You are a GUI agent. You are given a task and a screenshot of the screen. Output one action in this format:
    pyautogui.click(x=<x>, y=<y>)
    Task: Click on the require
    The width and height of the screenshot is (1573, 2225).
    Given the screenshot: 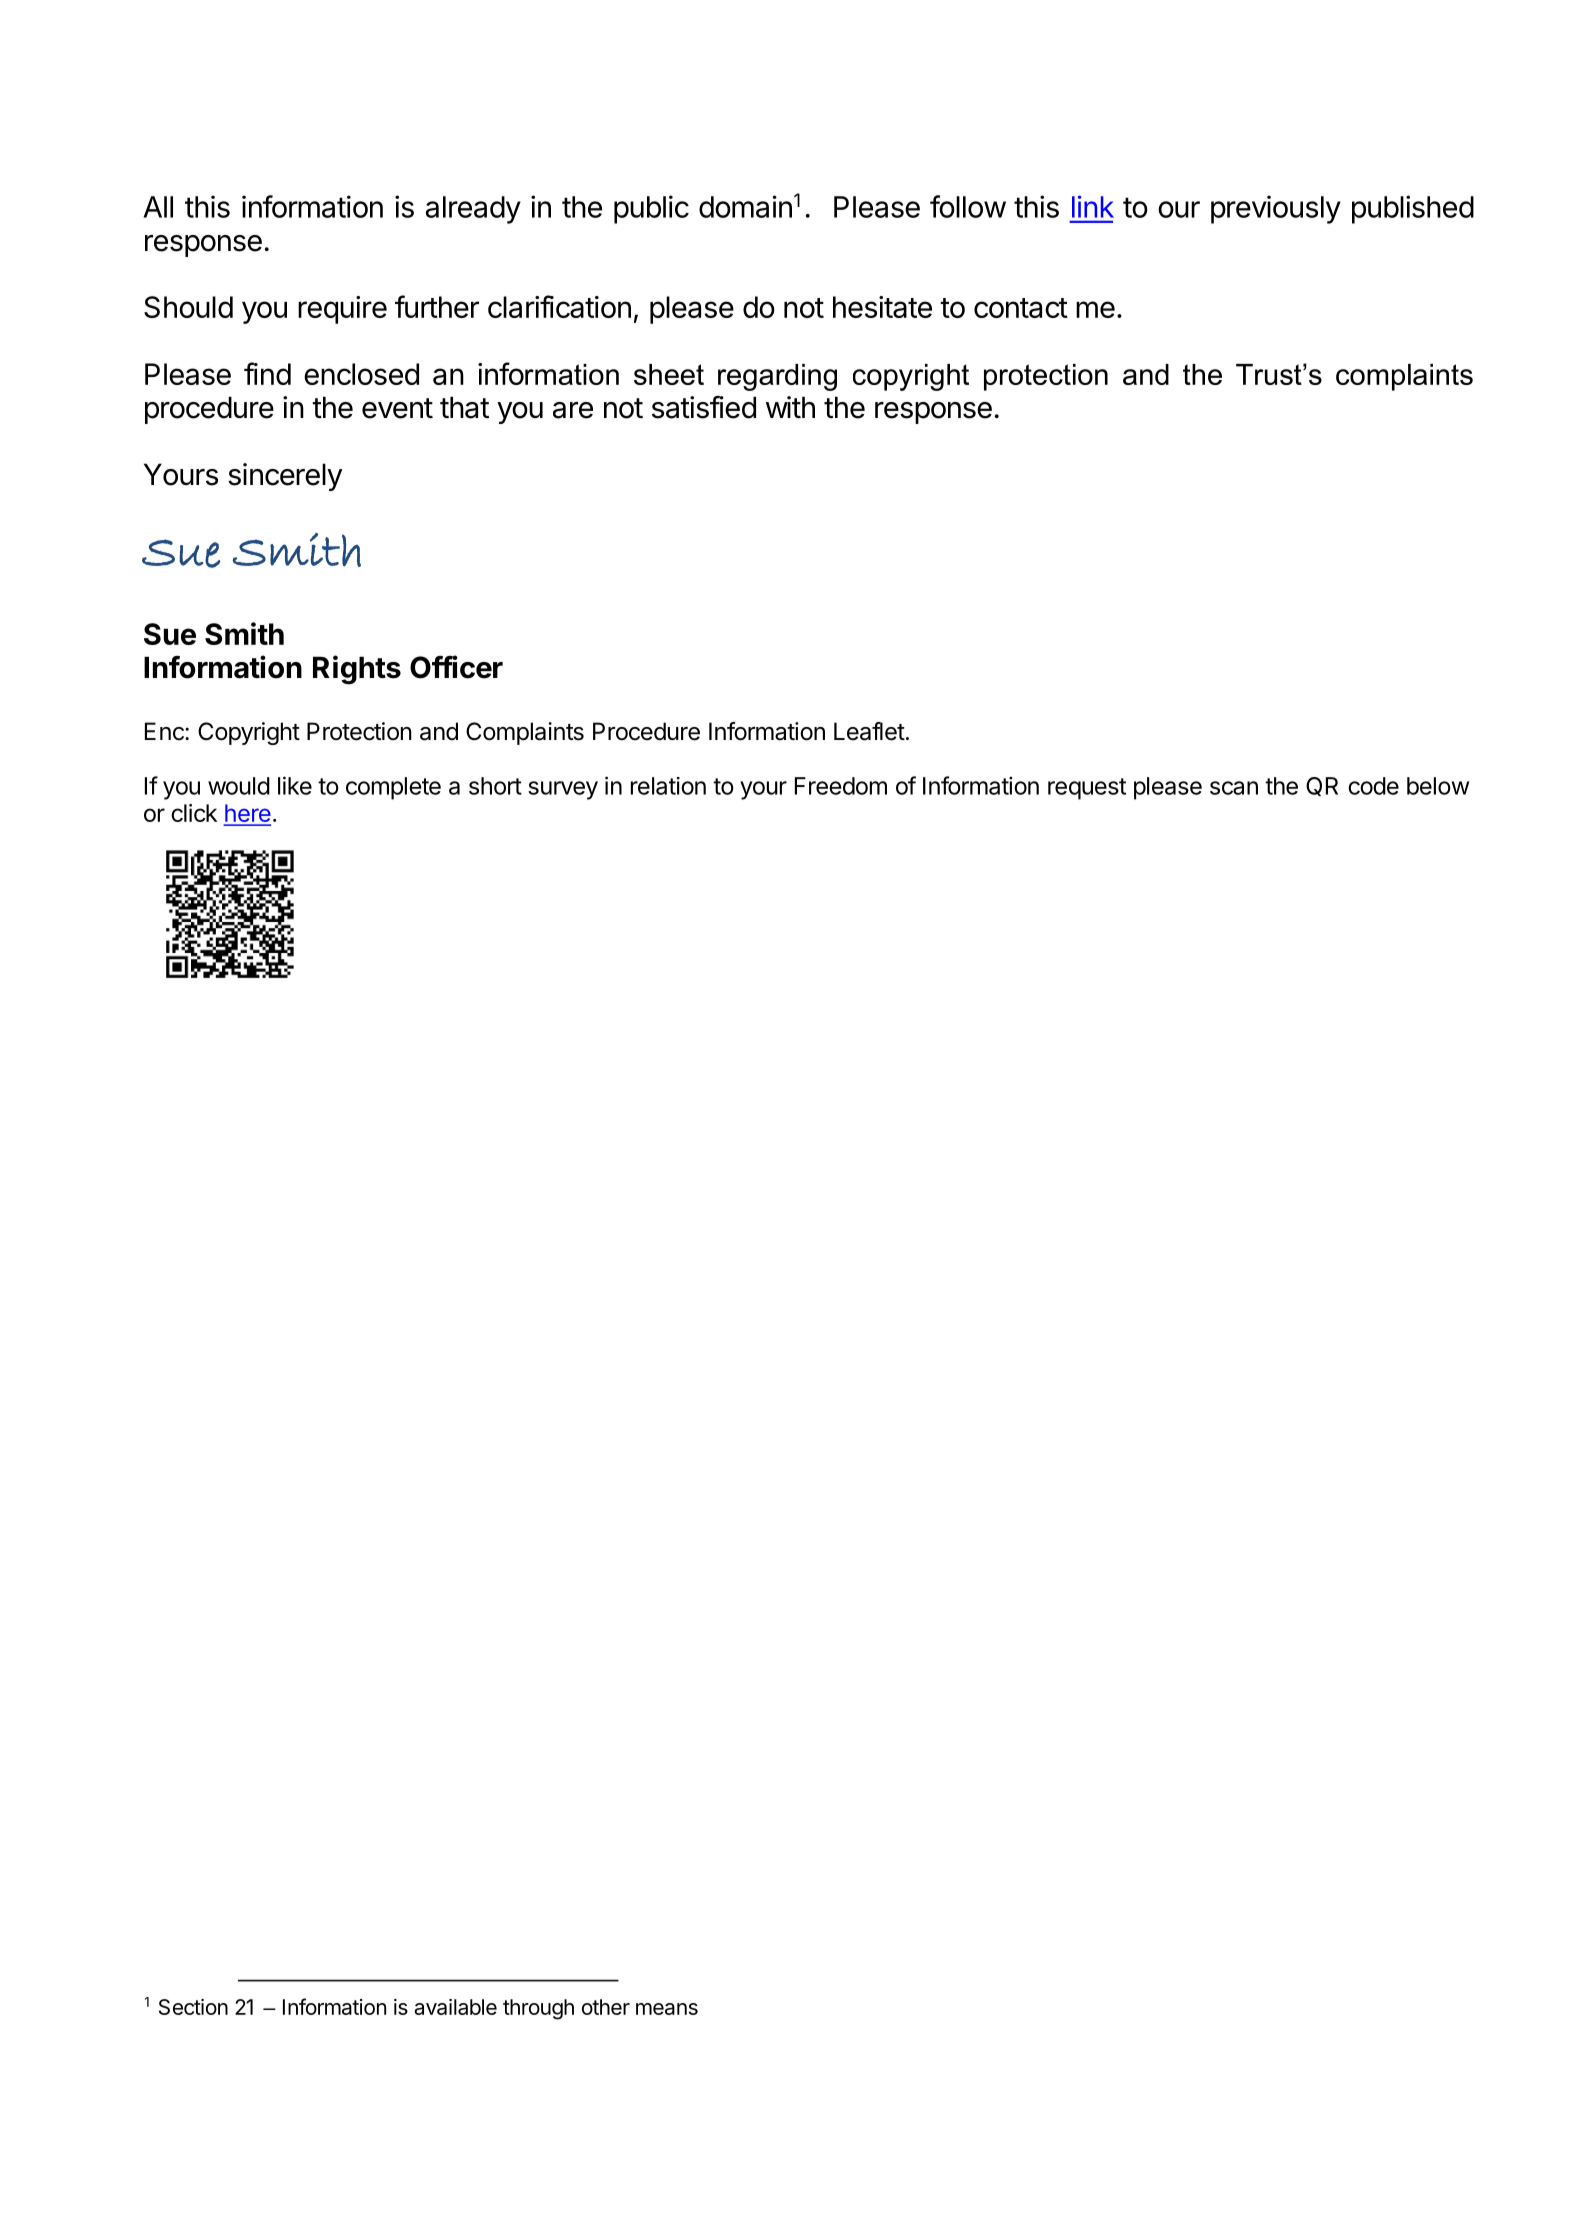 What is the action you would take?
    pyautogui.click(x=342, y=310)
